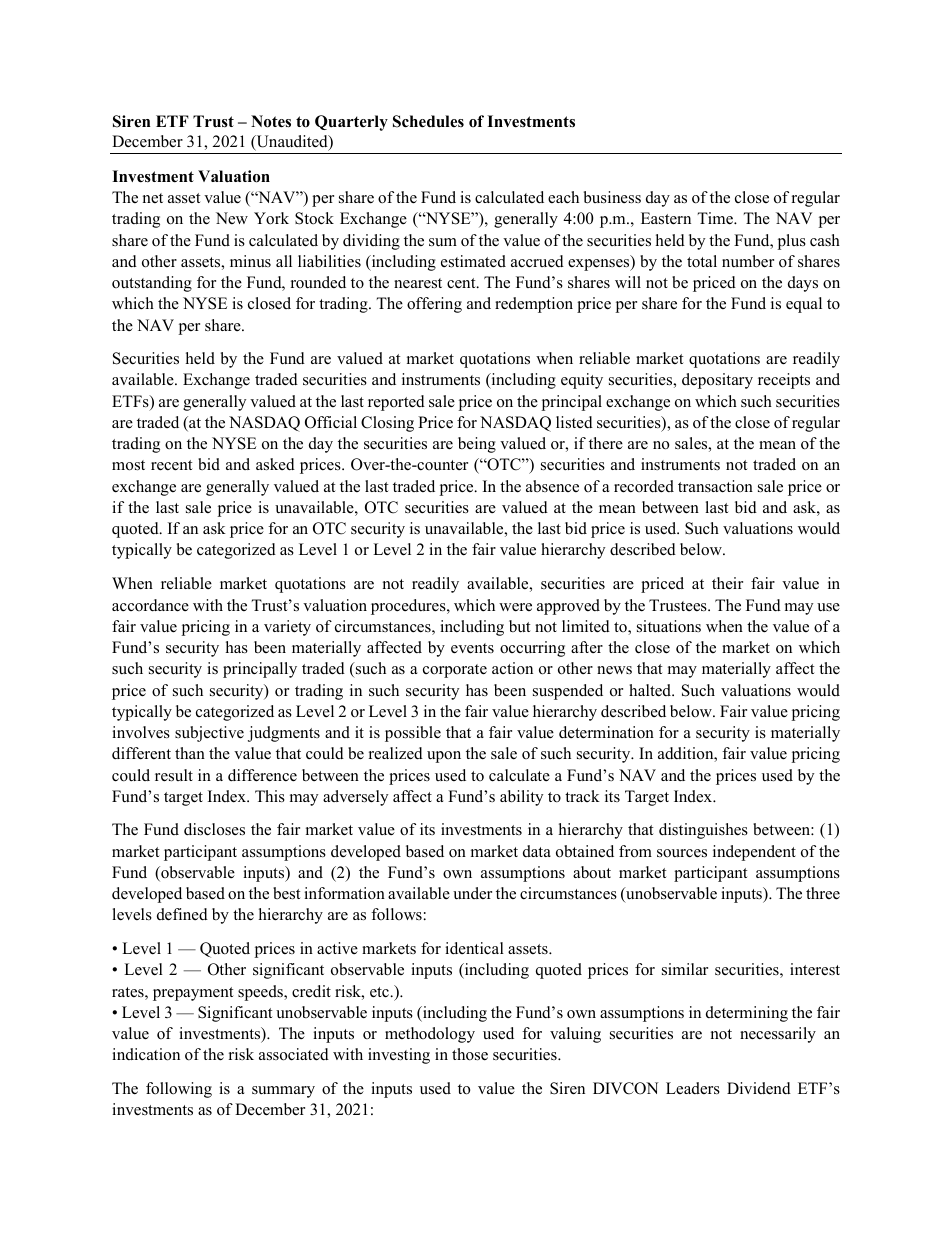 This screenshot has height=1233, width=952. I want to click on Dividend, so click(759, 1088).
